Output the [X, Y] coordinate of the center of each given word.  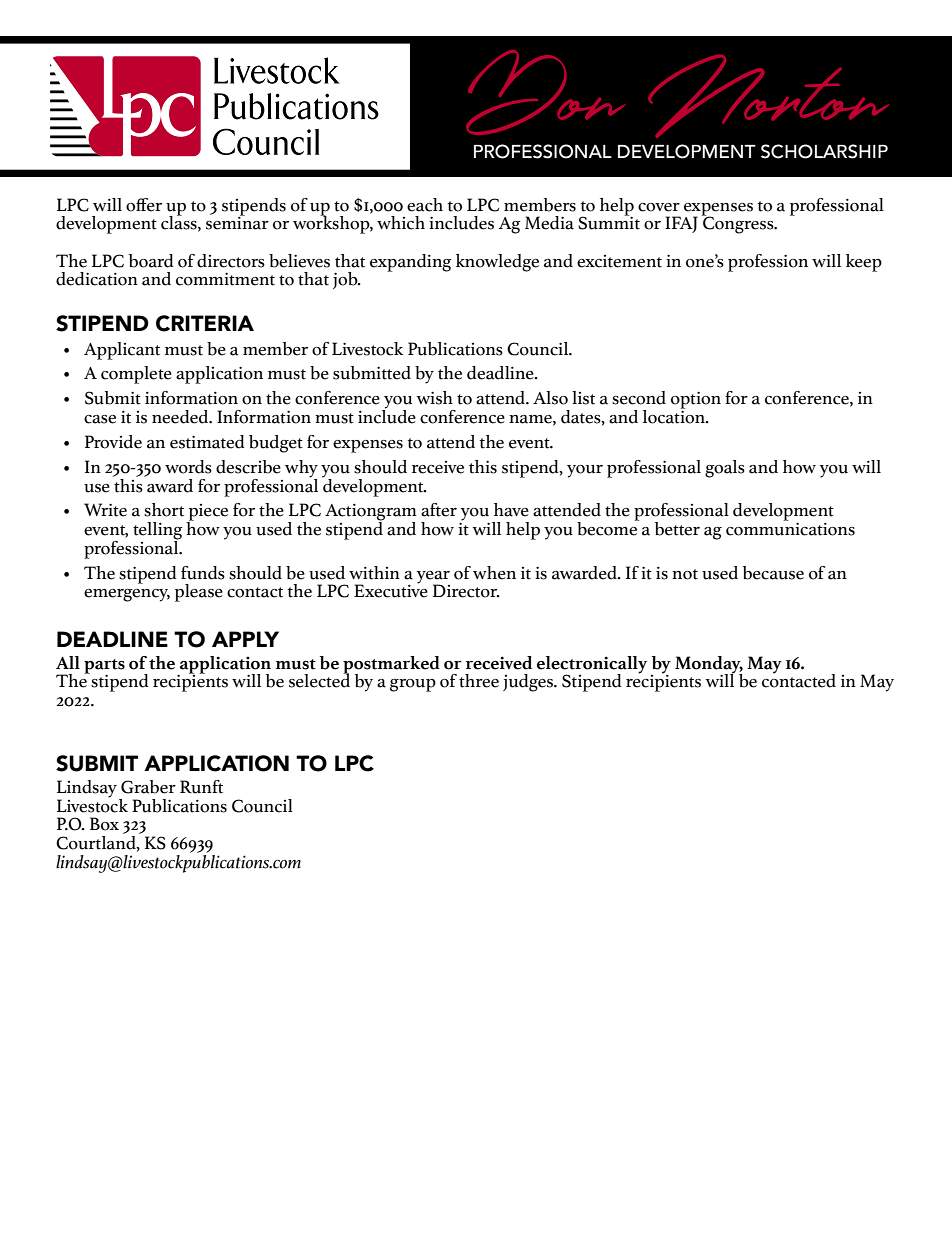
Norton [768, 96]
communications [790, 528]
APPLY [245, 639]
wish [435, 398]
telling [158, 532]
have [511, 510]
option [696, 401]
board [151, 261]
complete [136, 375]
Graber [148, 787]
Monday [709, 666]
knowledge [497, 263]
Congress [738, 224]
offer [144, 205]
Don [546, 92]
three [479, 681]
